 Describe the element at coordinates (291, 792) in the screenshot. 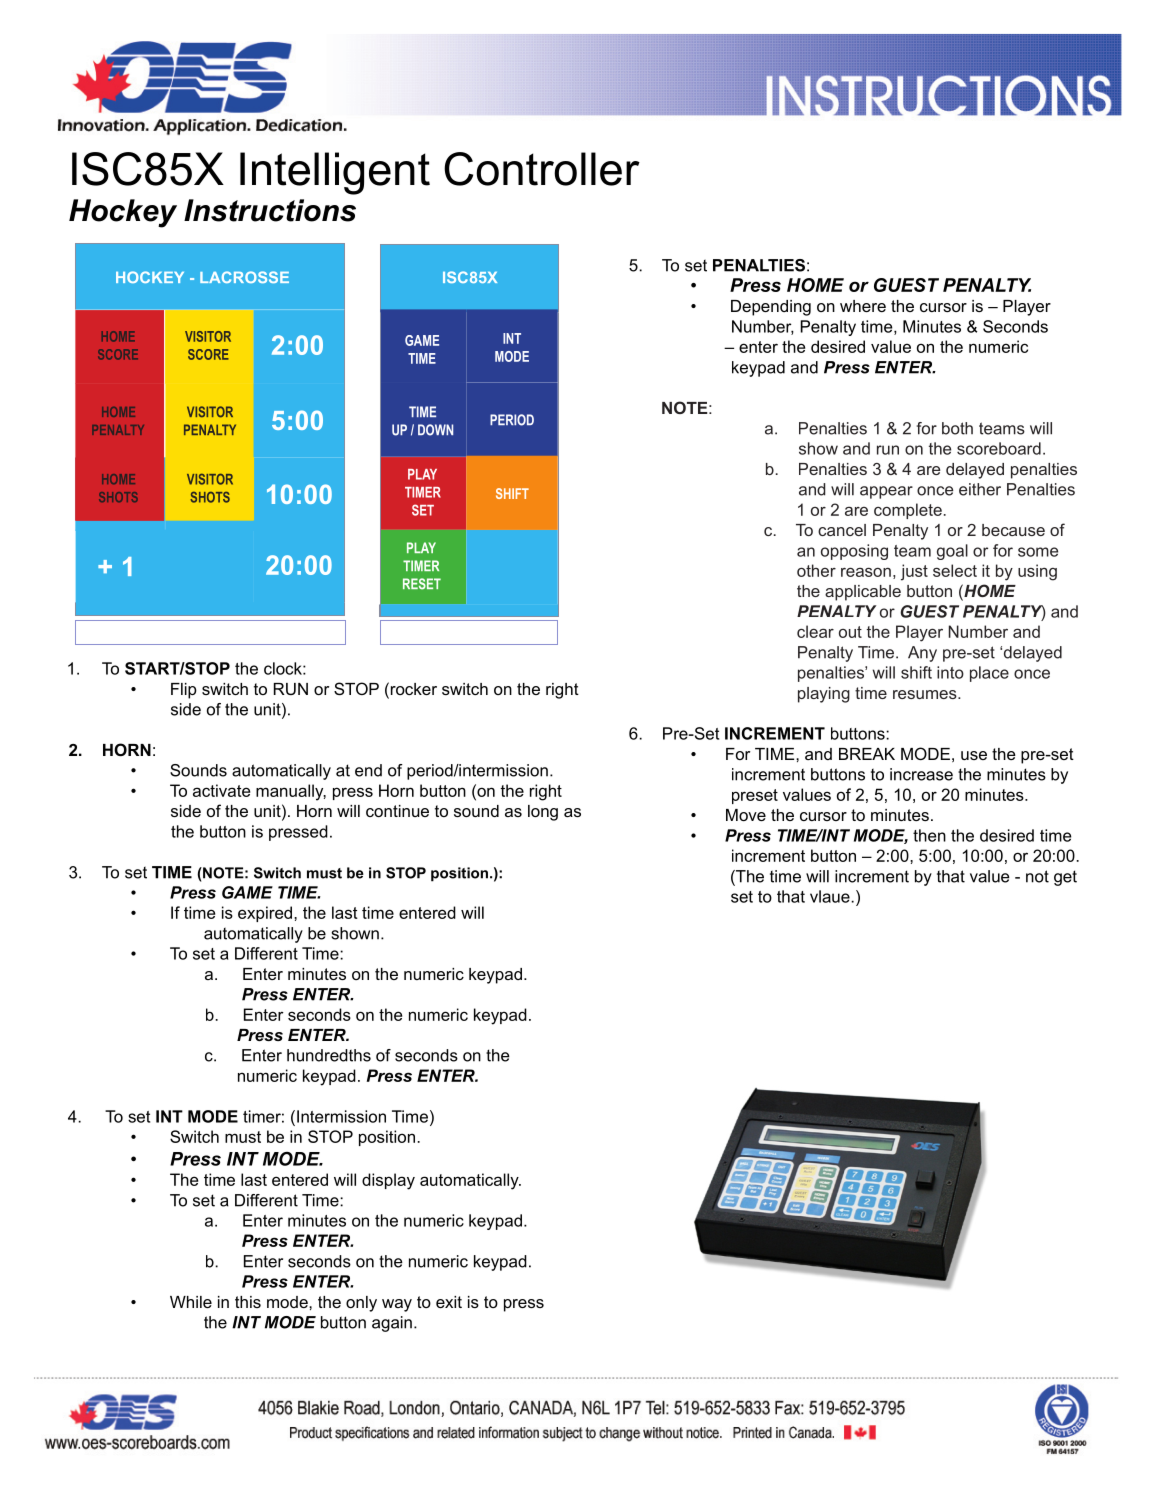

I see `manually` at that location.
